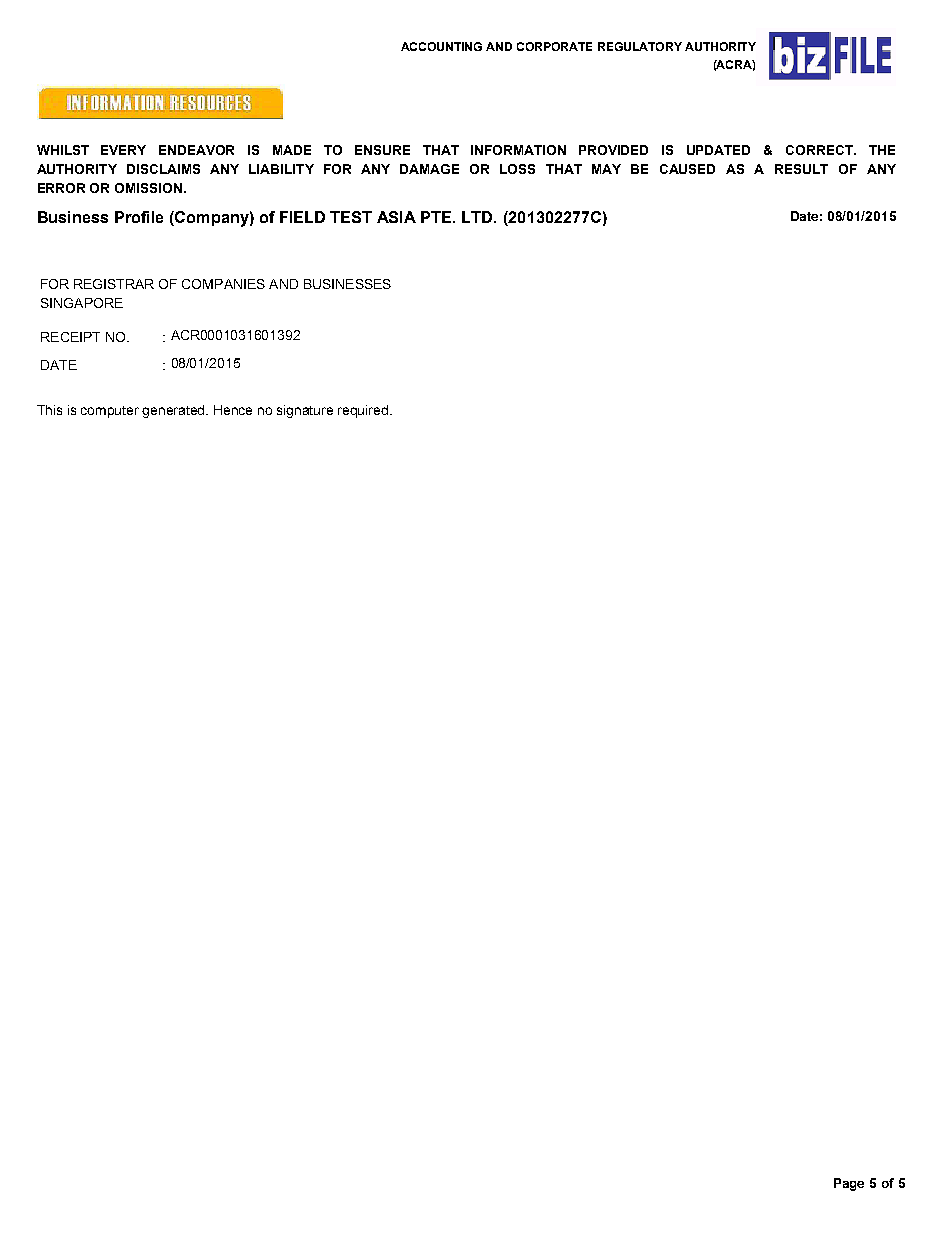  Describe the element at coordinates (364, 411) in the document. I see `required` at that location.
